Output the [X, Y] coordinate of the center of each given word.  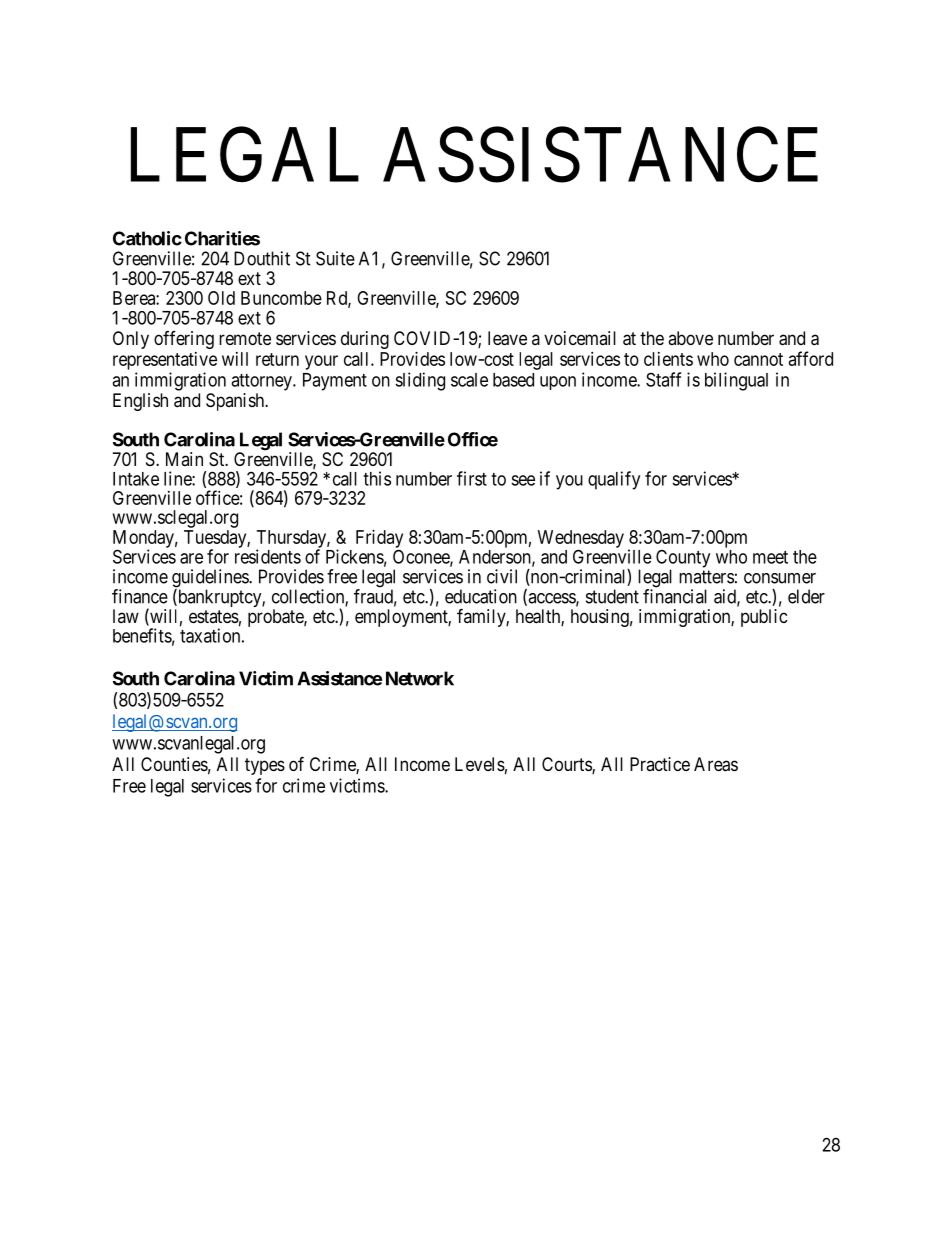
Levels [480, 764]
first [472, 478]
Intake [136, 479]
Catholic [147, 238]
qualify [614, 480]
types [265, 766]
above [690, 338]
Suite [335, 258]
